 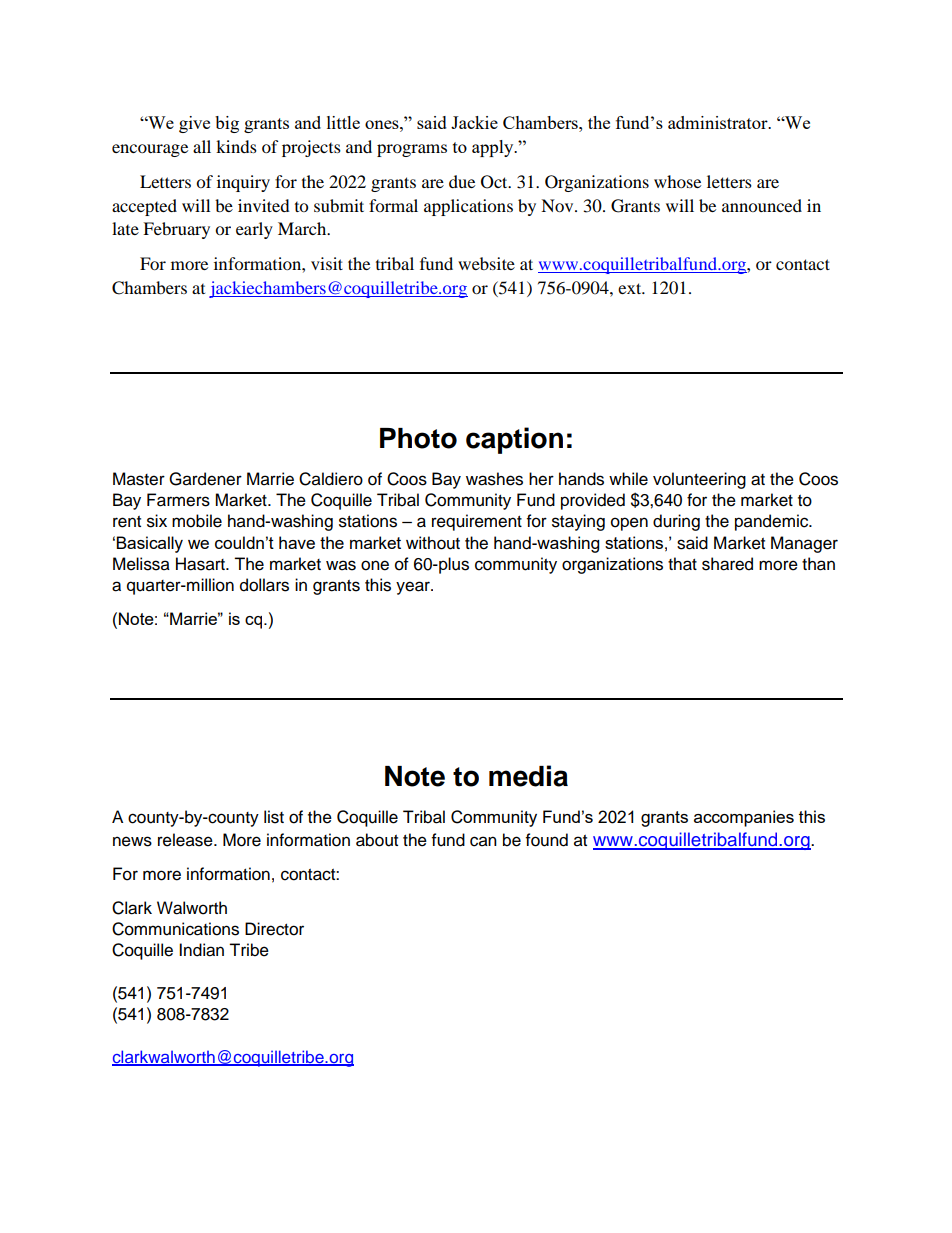 I want to click on pandemic, so click(x=773, y=522).
